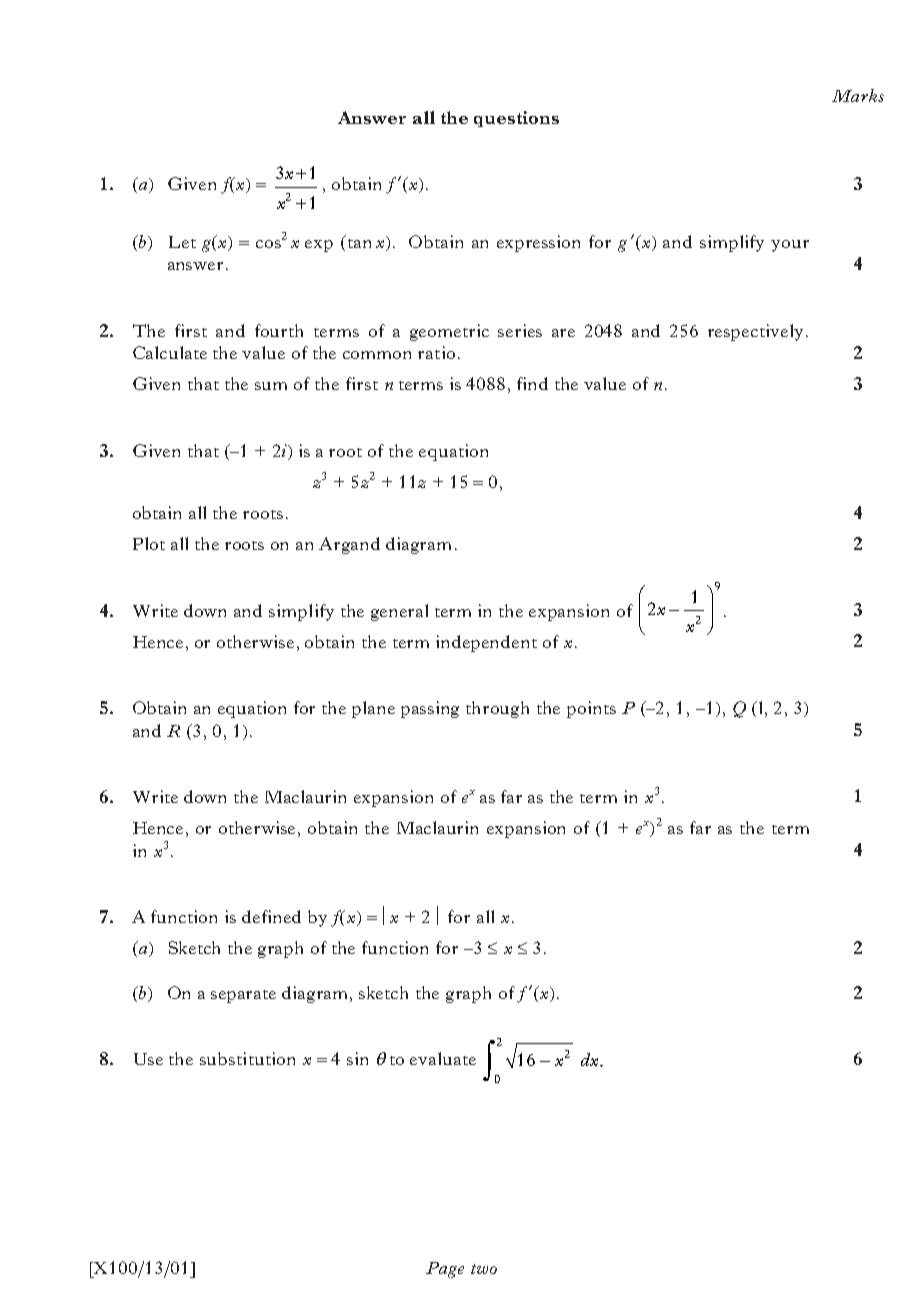  What do you see at coordinates (149, 543) in the screenshot?
I see `Plot` at bounding box center [149, 543].
